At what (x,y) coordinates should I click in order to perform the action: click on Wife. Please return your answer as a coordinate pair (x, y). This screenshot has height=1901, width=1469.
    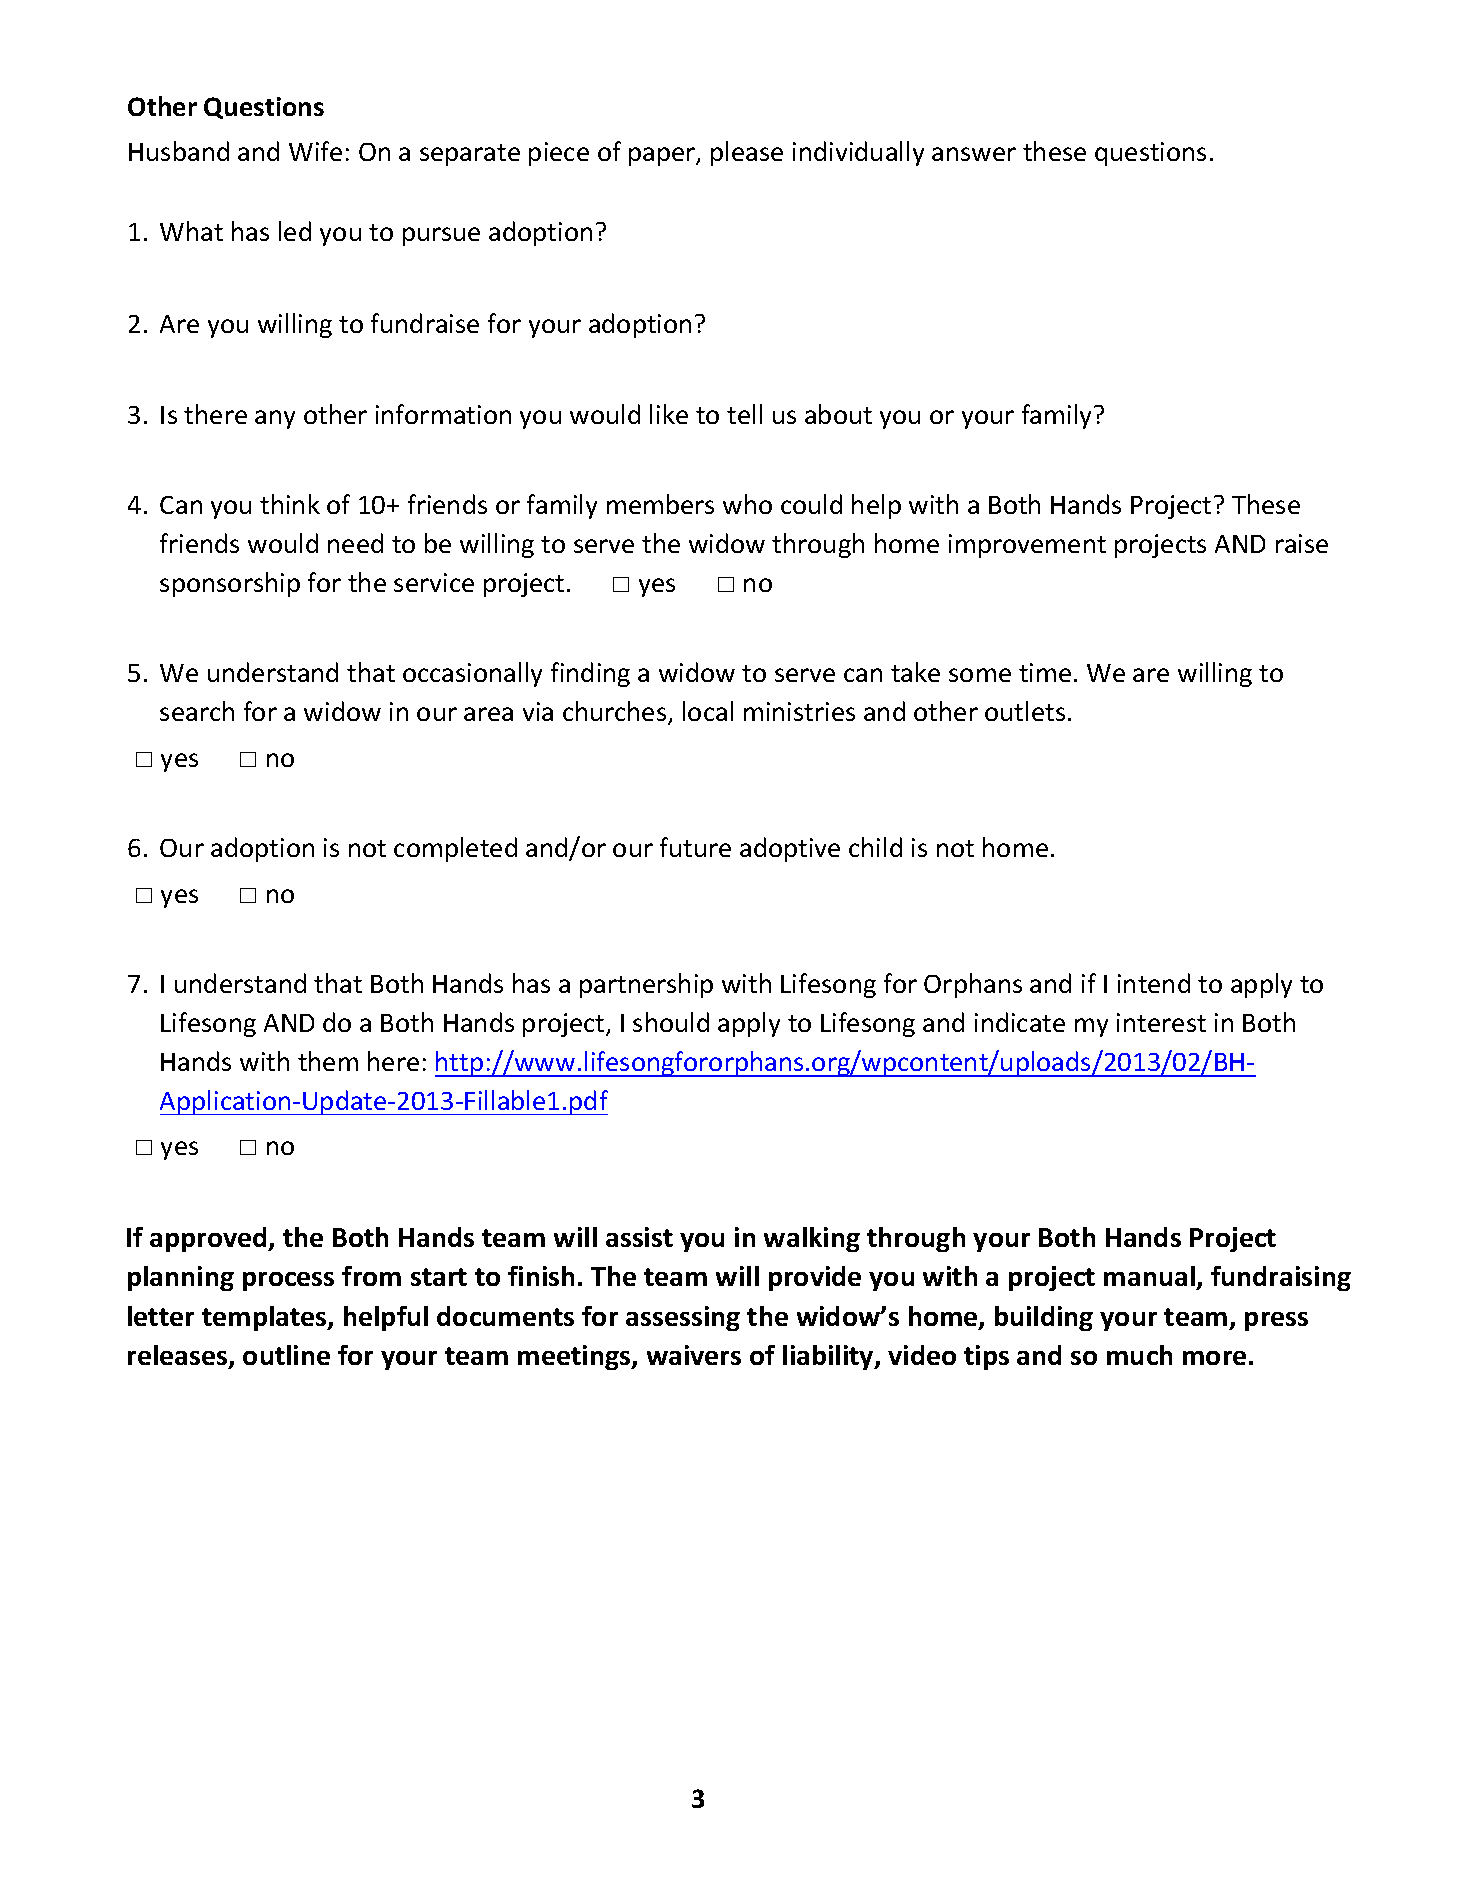
    Looking at the image, I should click on (315, 151).
